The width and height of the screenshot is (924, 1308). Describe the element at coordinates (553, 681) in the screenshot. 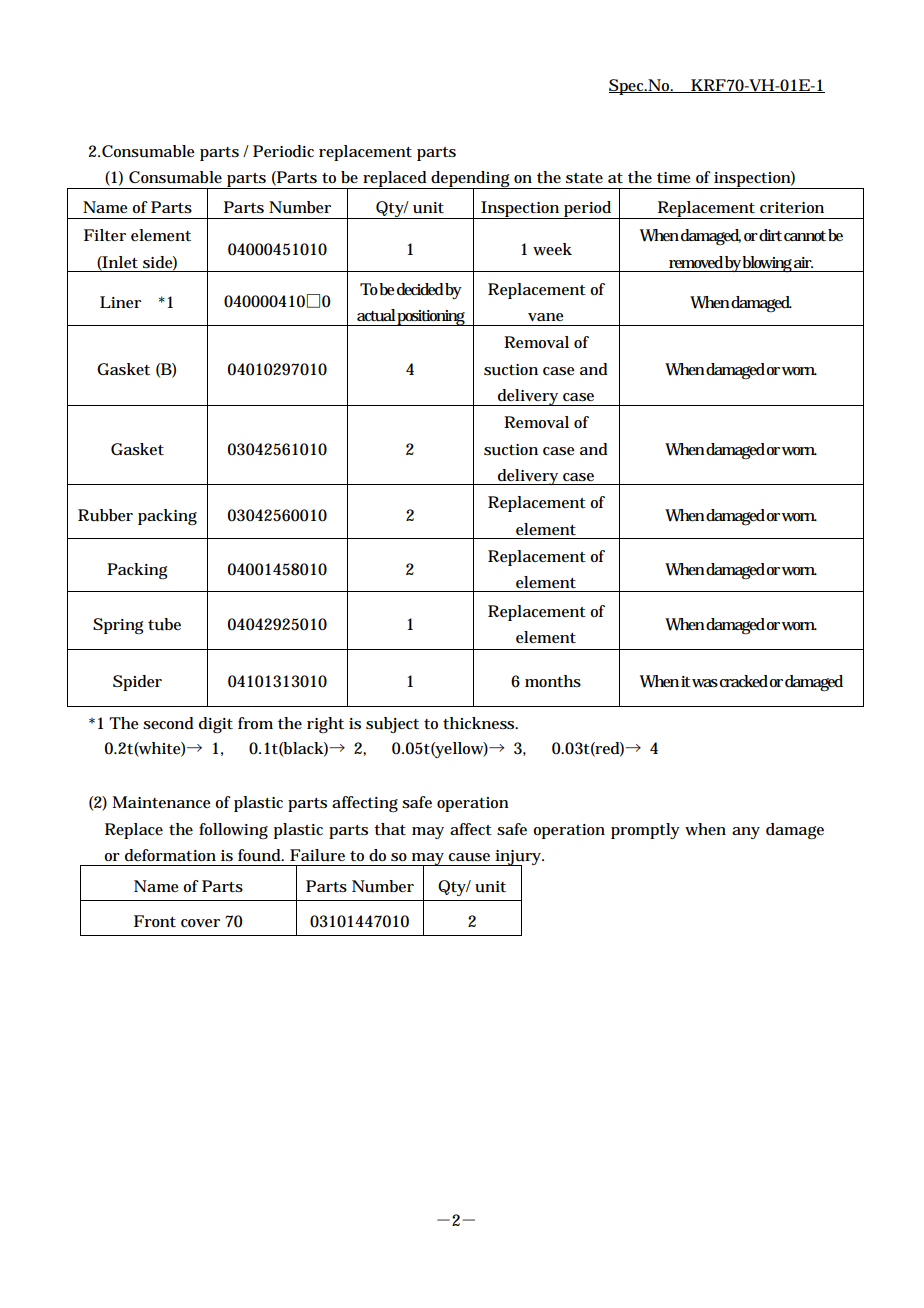

I see `months` at that location.
